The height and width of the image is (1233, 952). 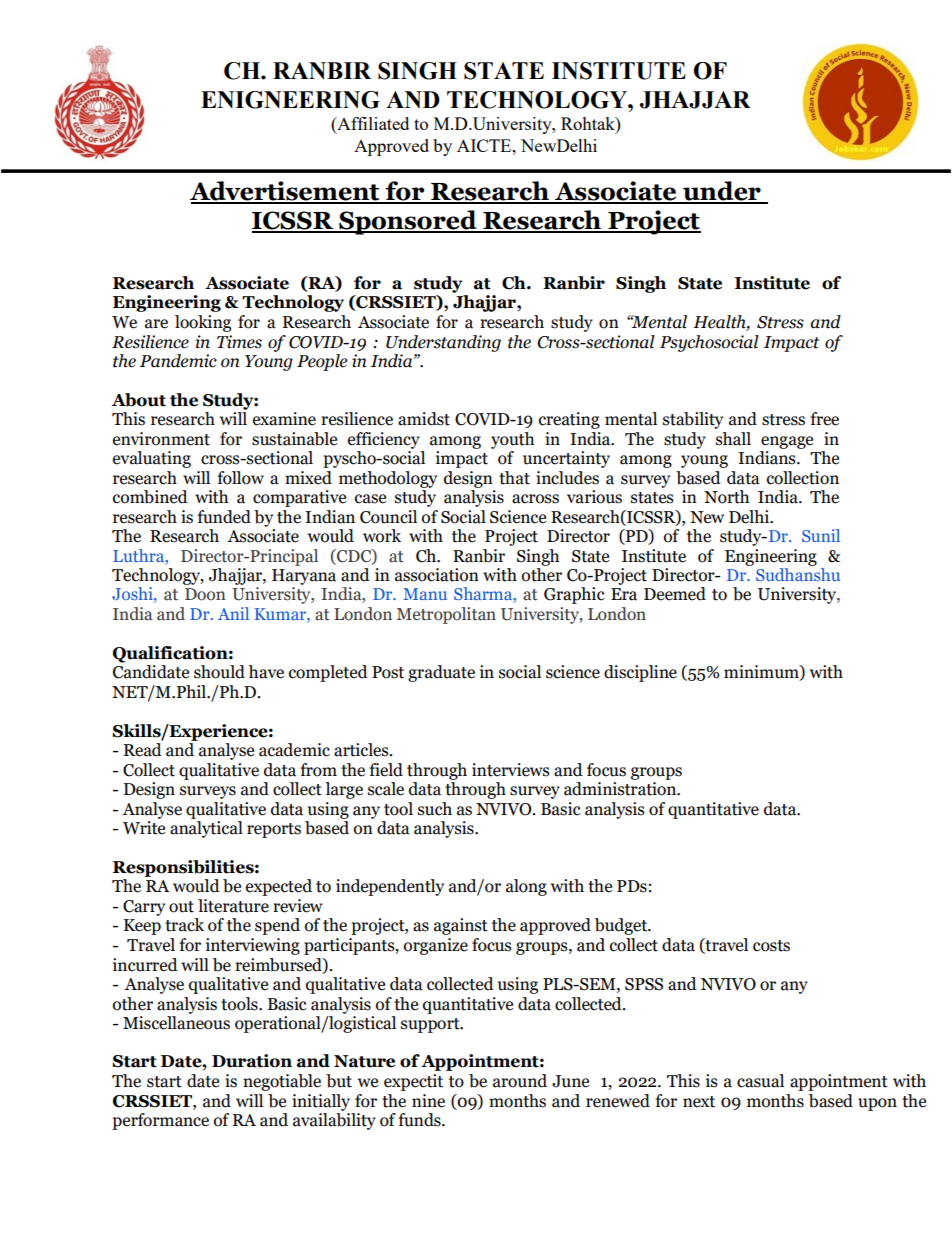 I want to click on Sponsored, so click(x=408, y=222).
